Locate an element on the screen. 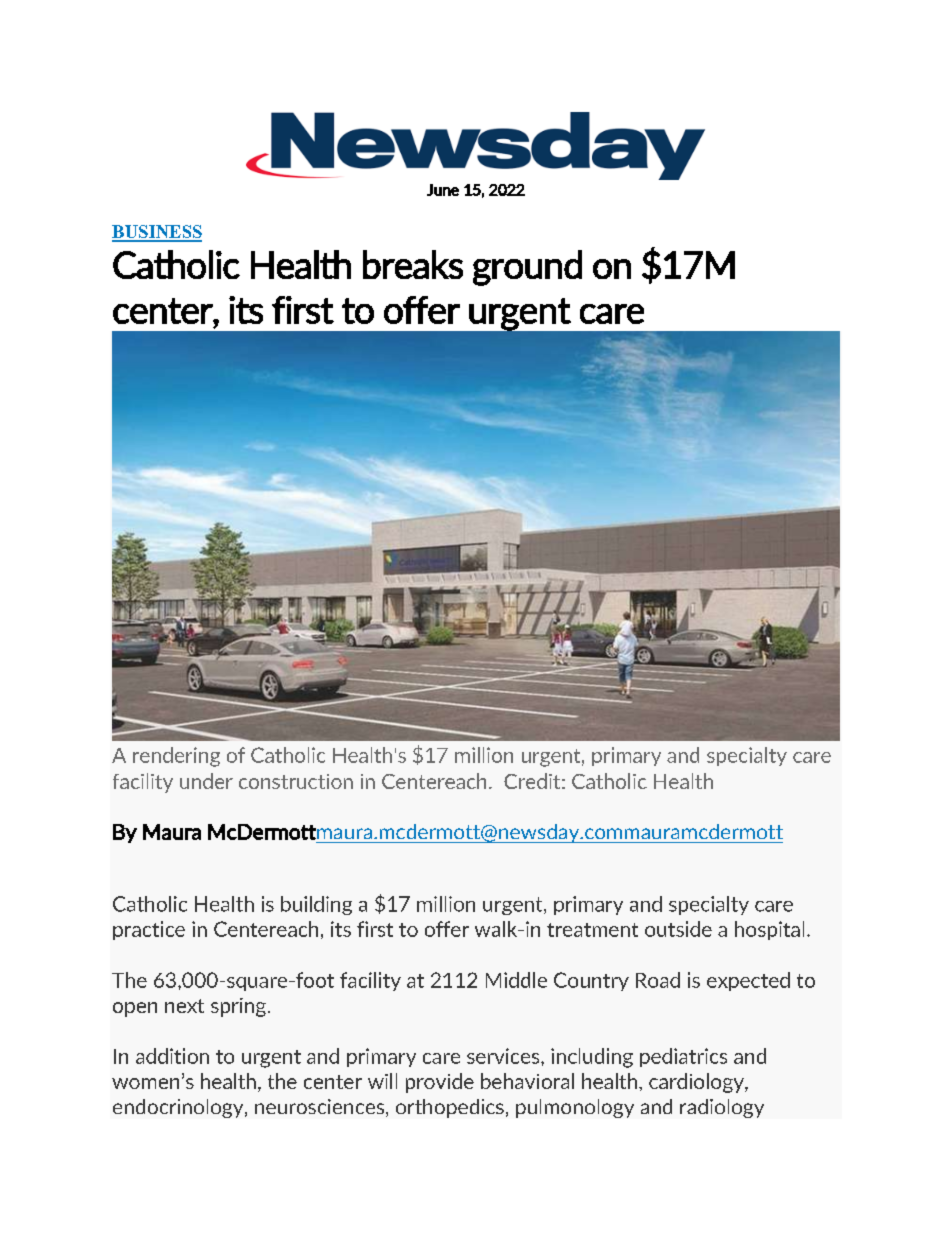 The width and height of the screenshot is (952, 1233). hospital is located at coordinates (769, 930).
